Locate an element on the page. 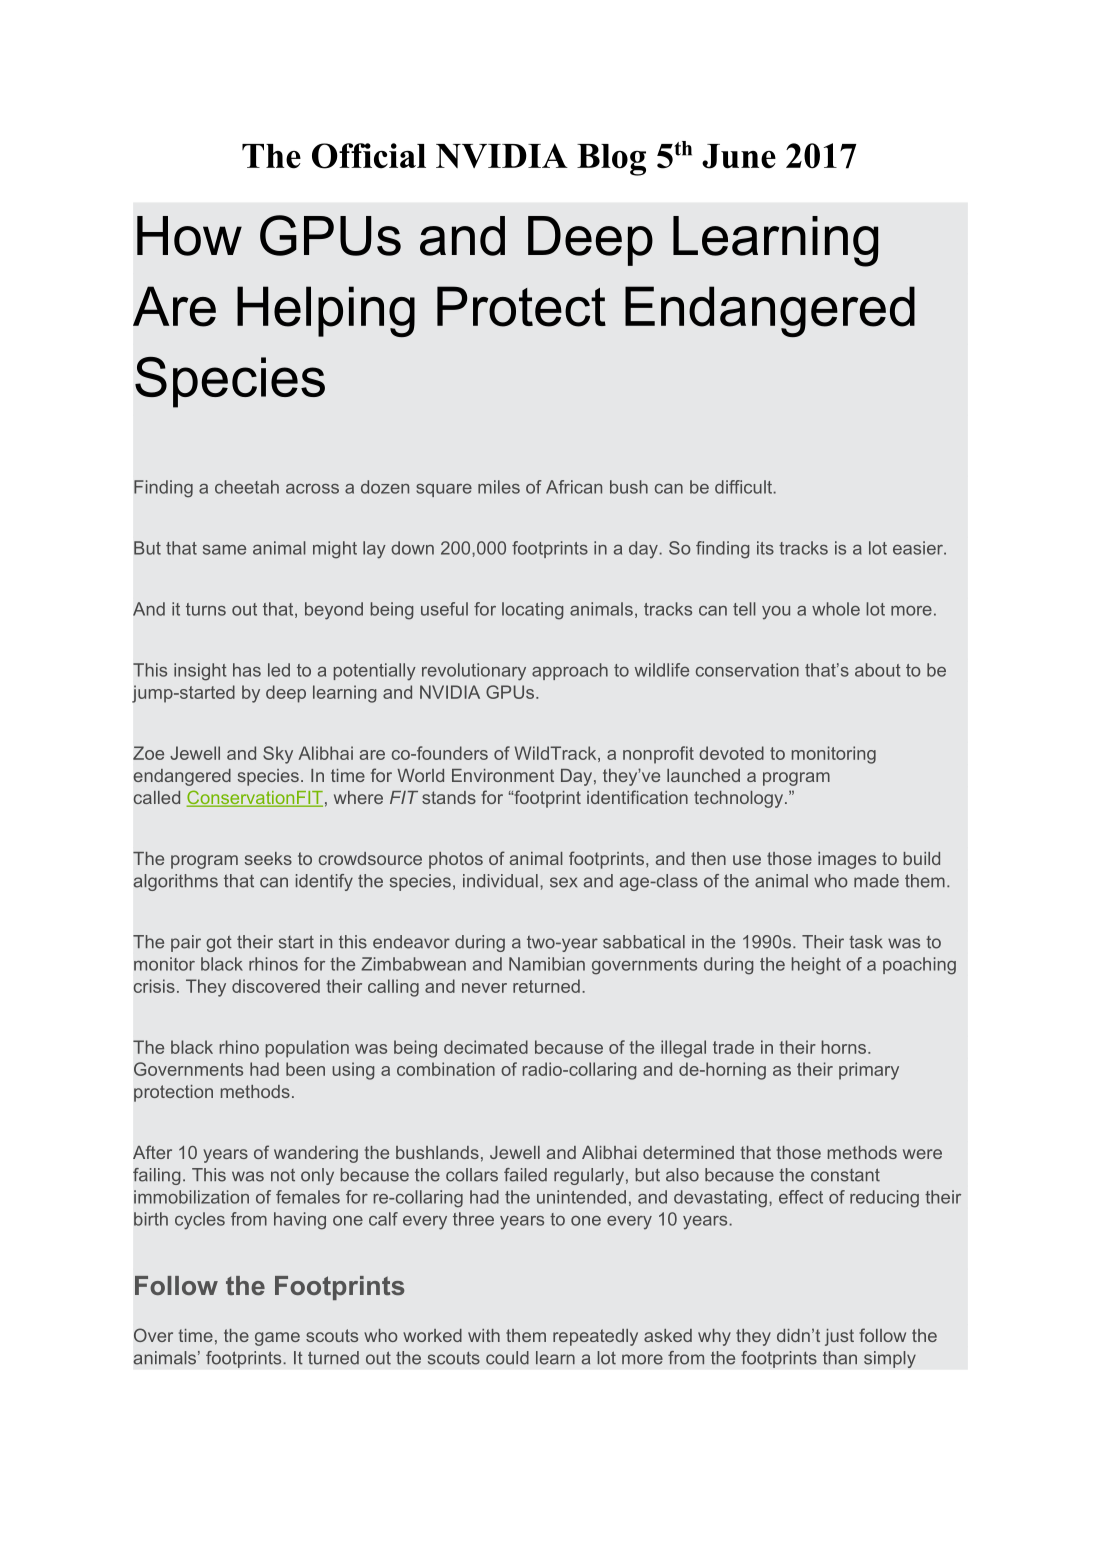  June is located at coordinates (739, 156).
